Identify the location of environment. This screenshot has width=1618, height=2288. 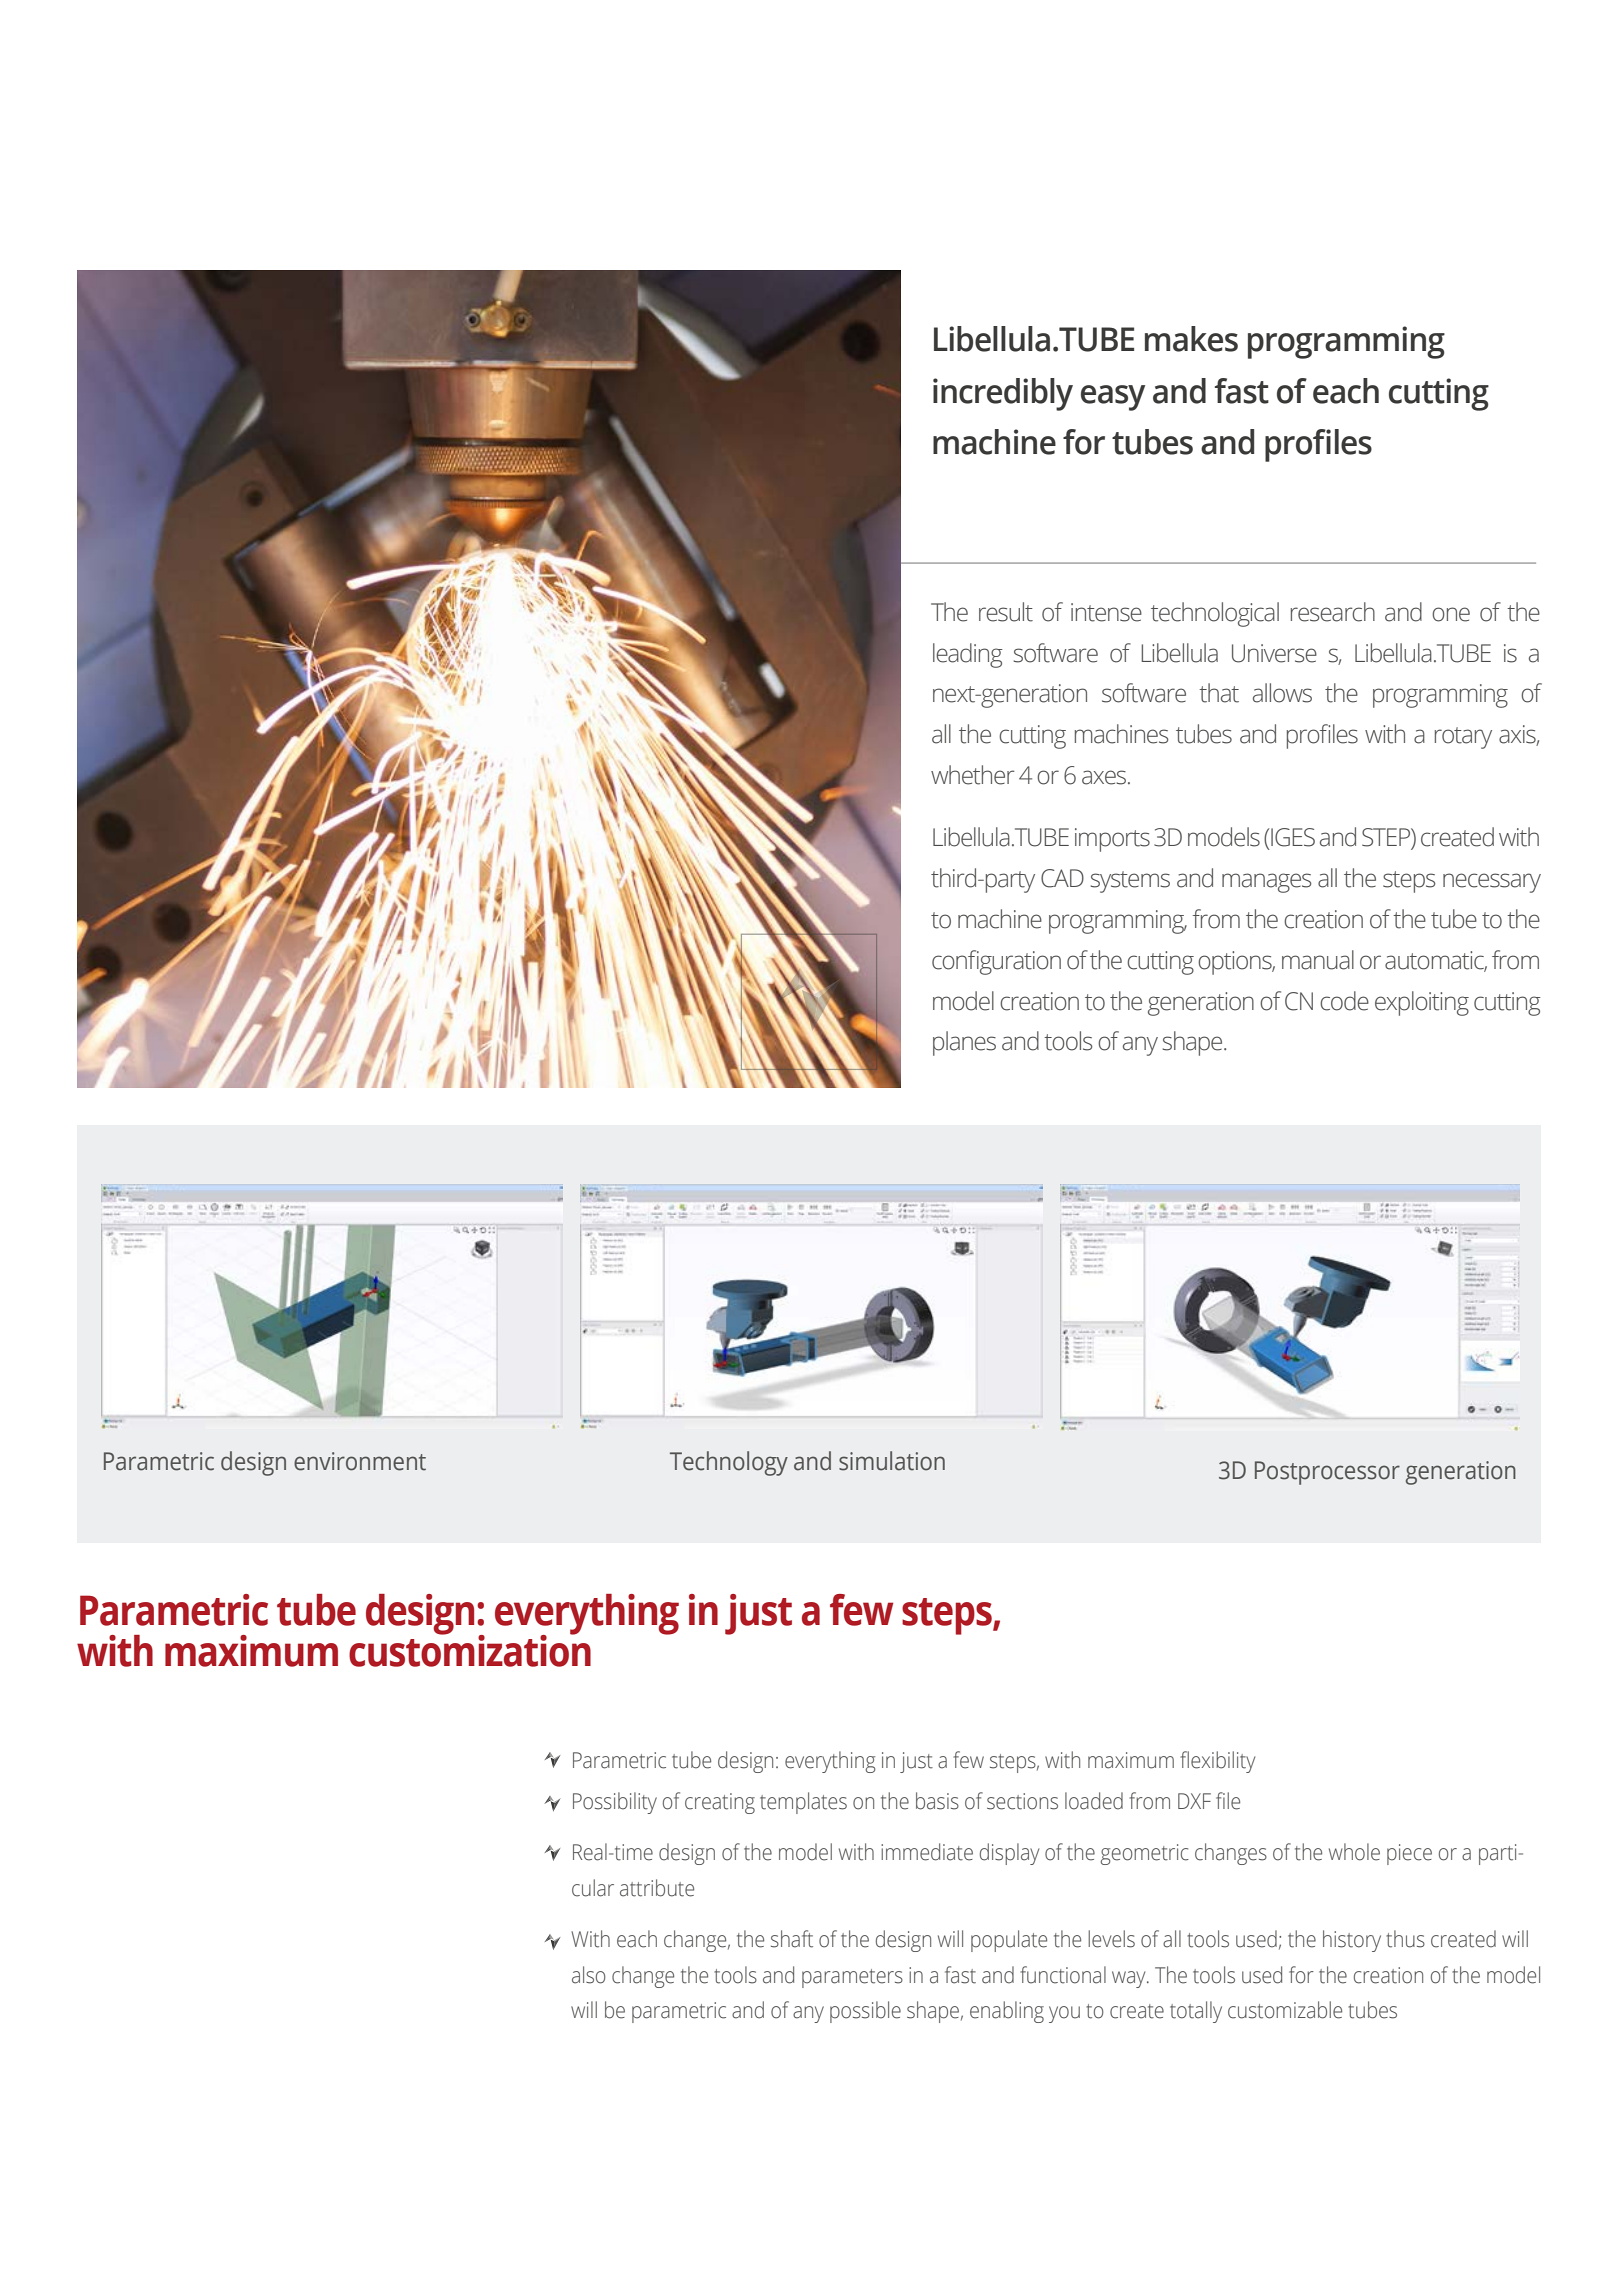
(360, 1461).
